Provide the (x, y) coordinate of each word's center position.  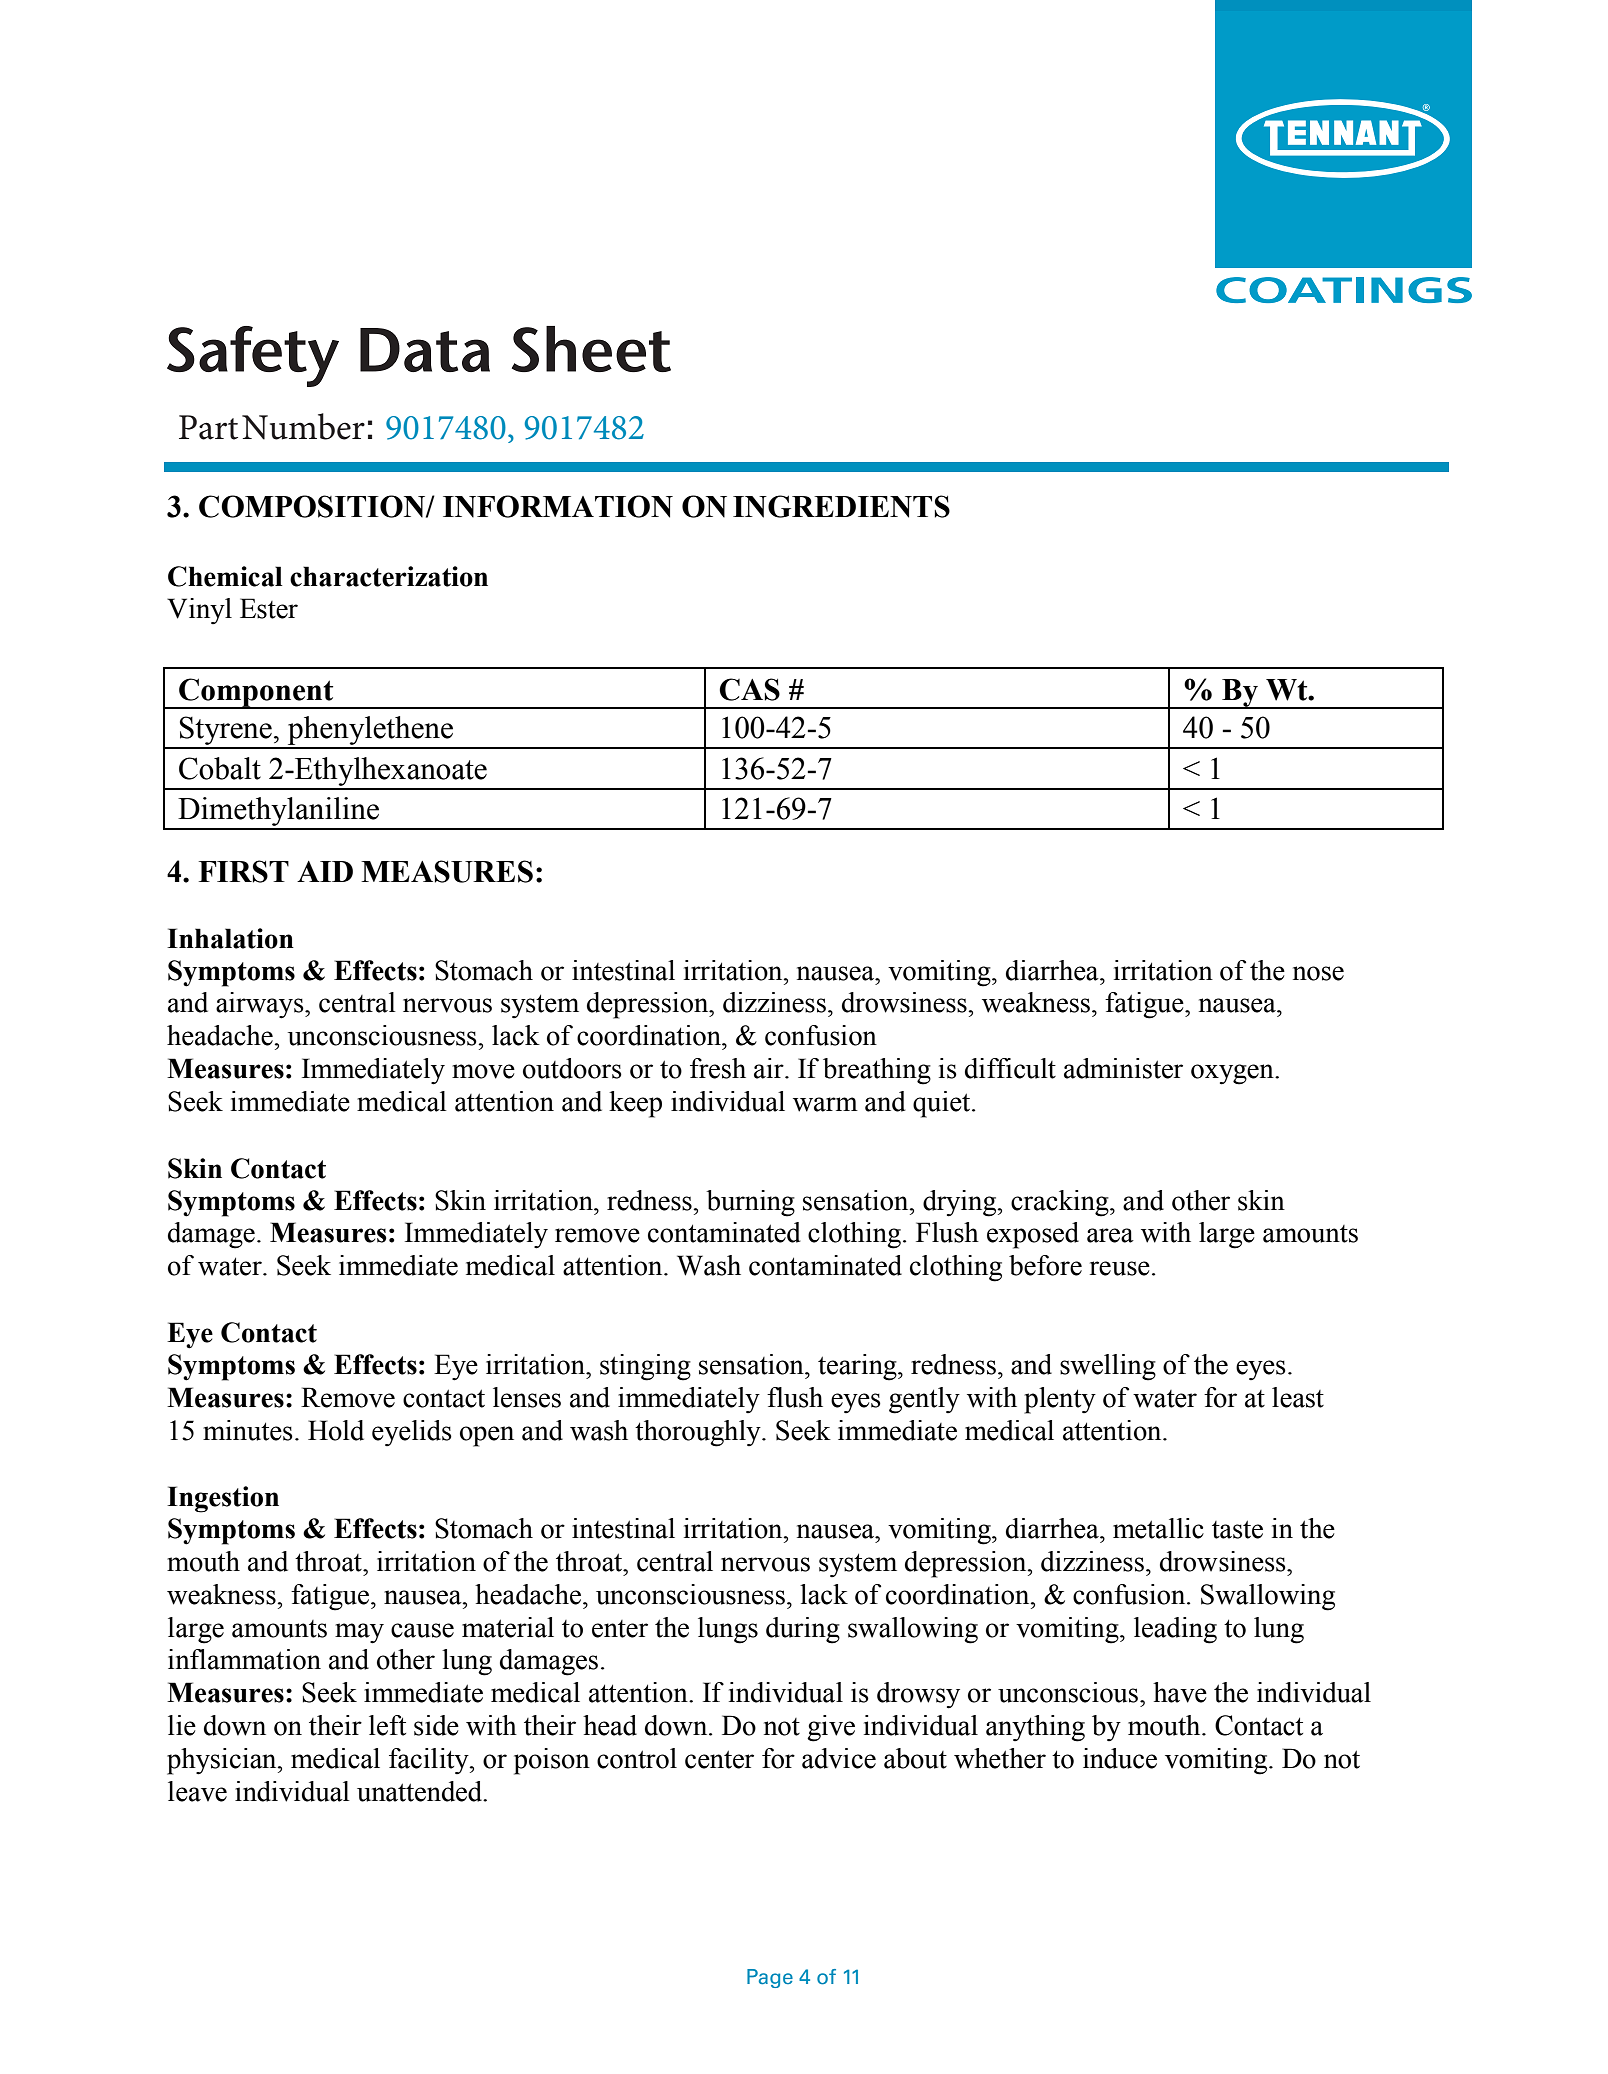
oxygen (1233, 1074)
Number (303, 426)
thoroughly (699, 1433)
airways (261, 1005)
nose (1318, 973)
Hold (336, 1430)
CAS (749, 689)
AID (325, 871)
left (387, 1725)
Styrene (226, 732)
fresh (718, 1068)
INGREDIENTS (841, 506)
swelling (1108, 1367)
